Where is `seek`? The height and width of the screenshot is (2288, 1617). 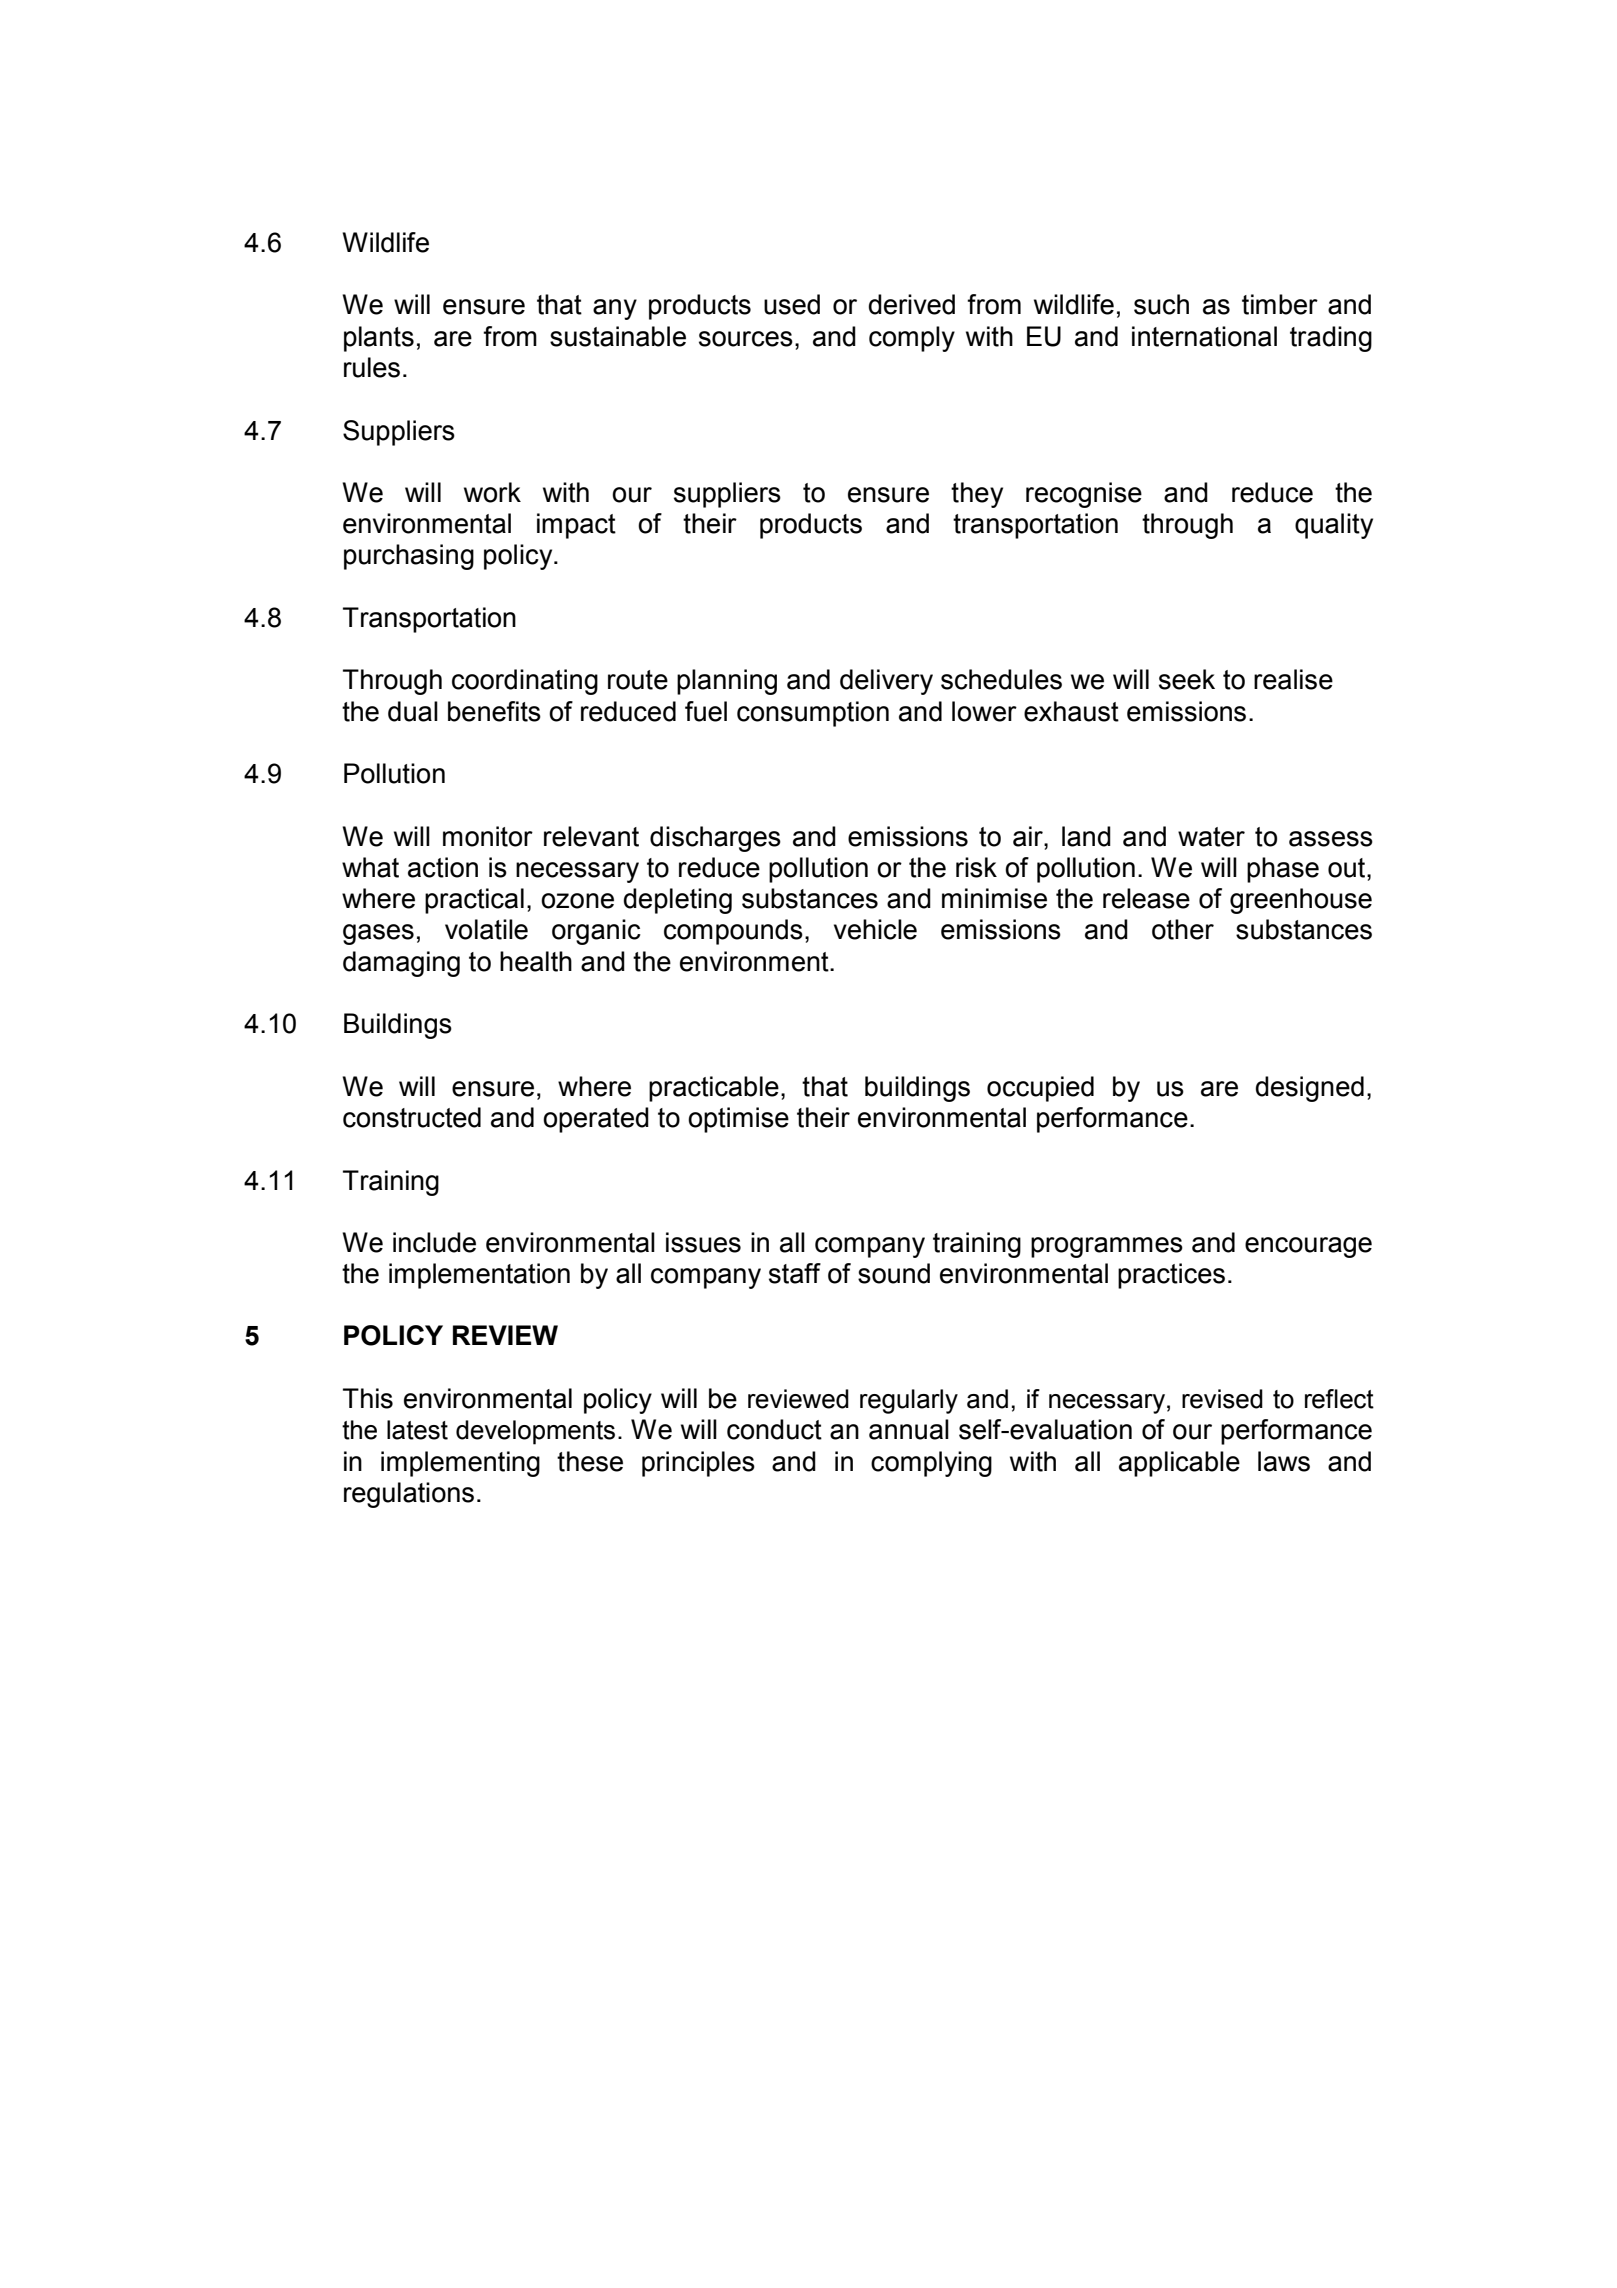 seek is located at coordinates (1187, 679).
